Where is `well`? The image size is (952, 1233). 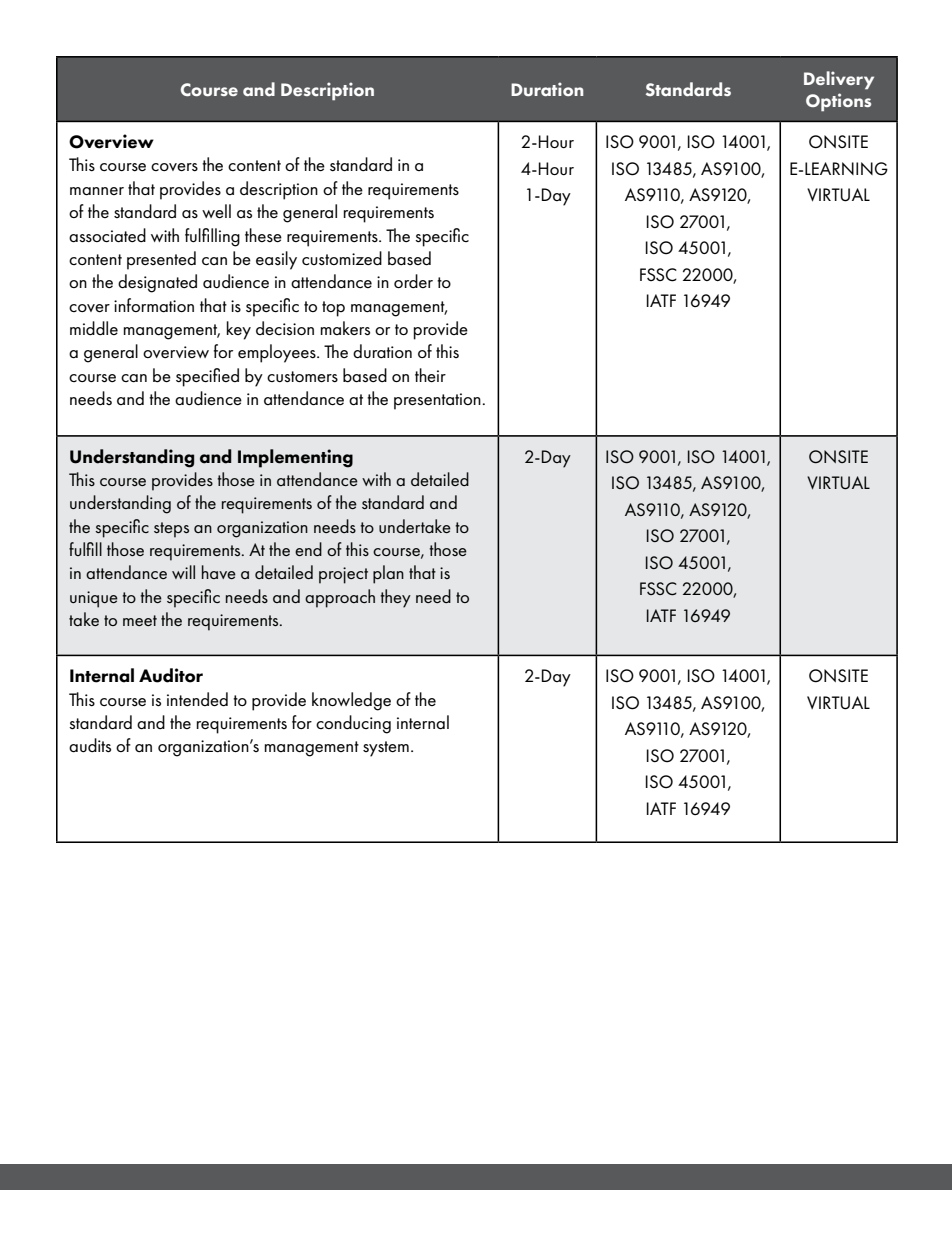 well is located at coordinates (216, 211).
